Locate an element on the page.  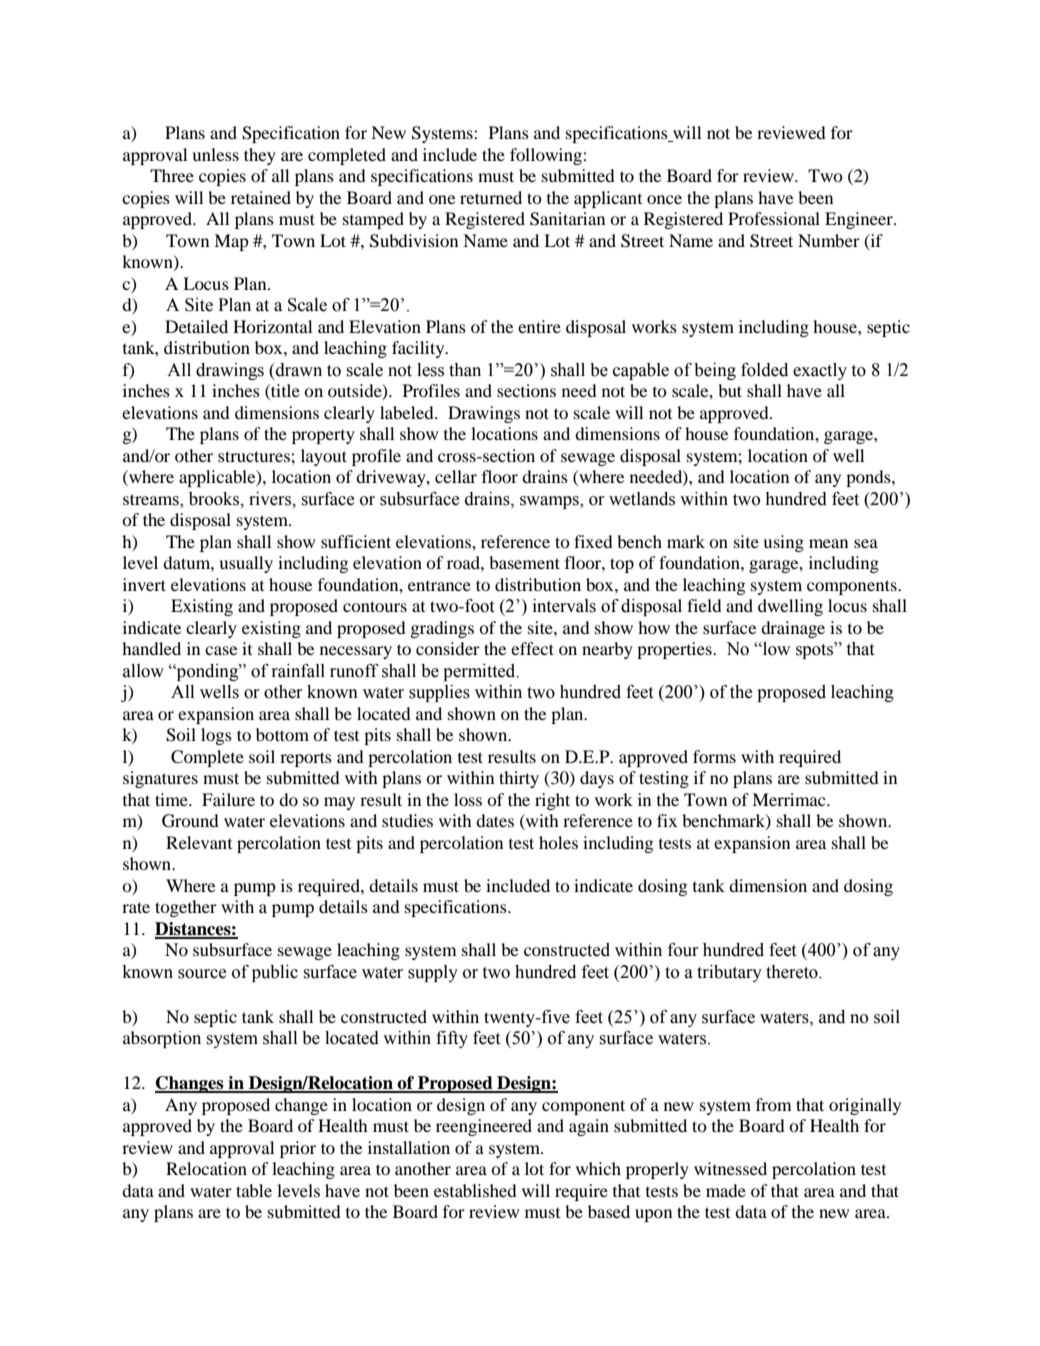
returned is located at coordinates (491, 197).
